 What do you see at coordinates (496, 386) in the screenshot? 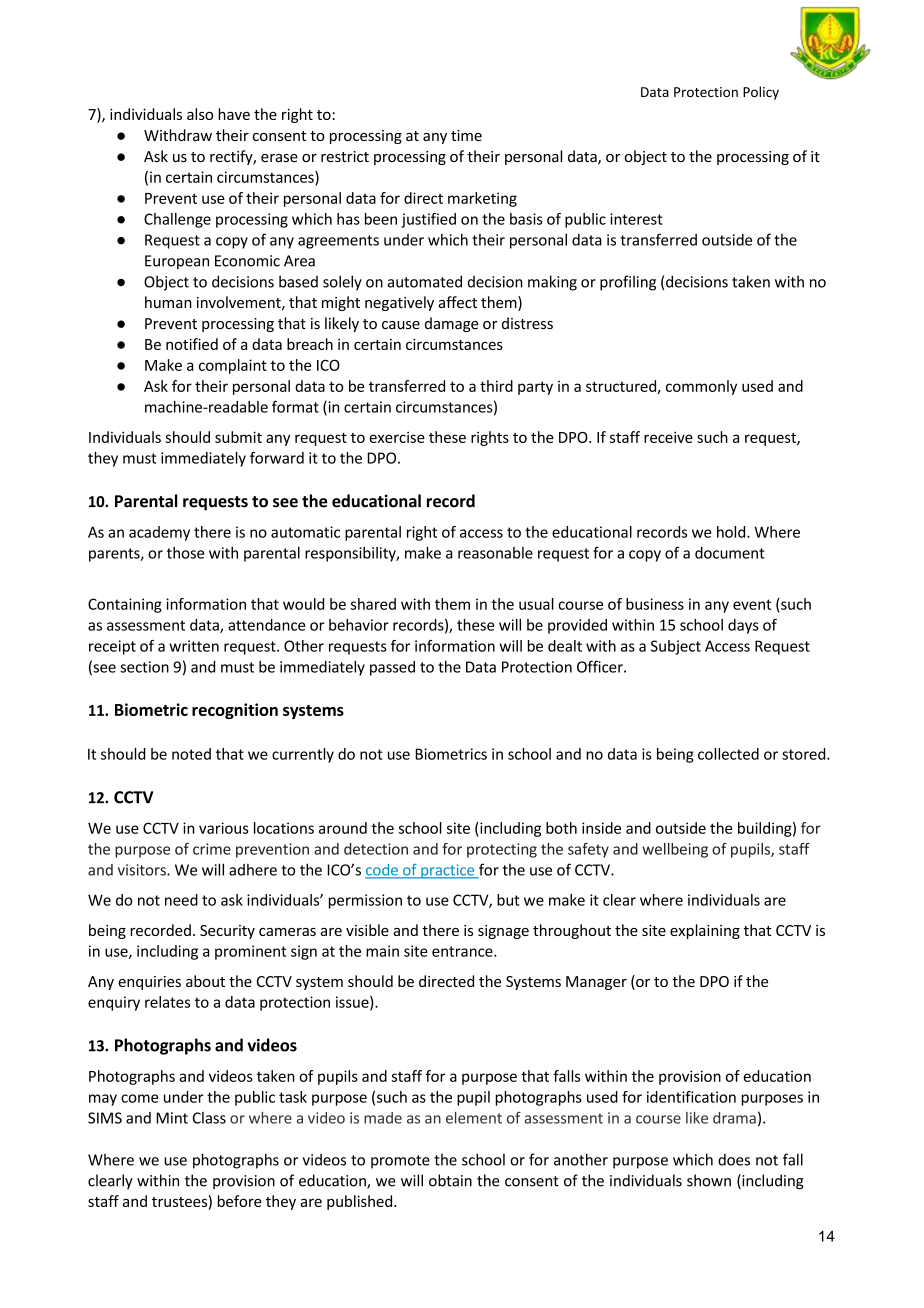
I see `third` at bounding box center [496, 386].
